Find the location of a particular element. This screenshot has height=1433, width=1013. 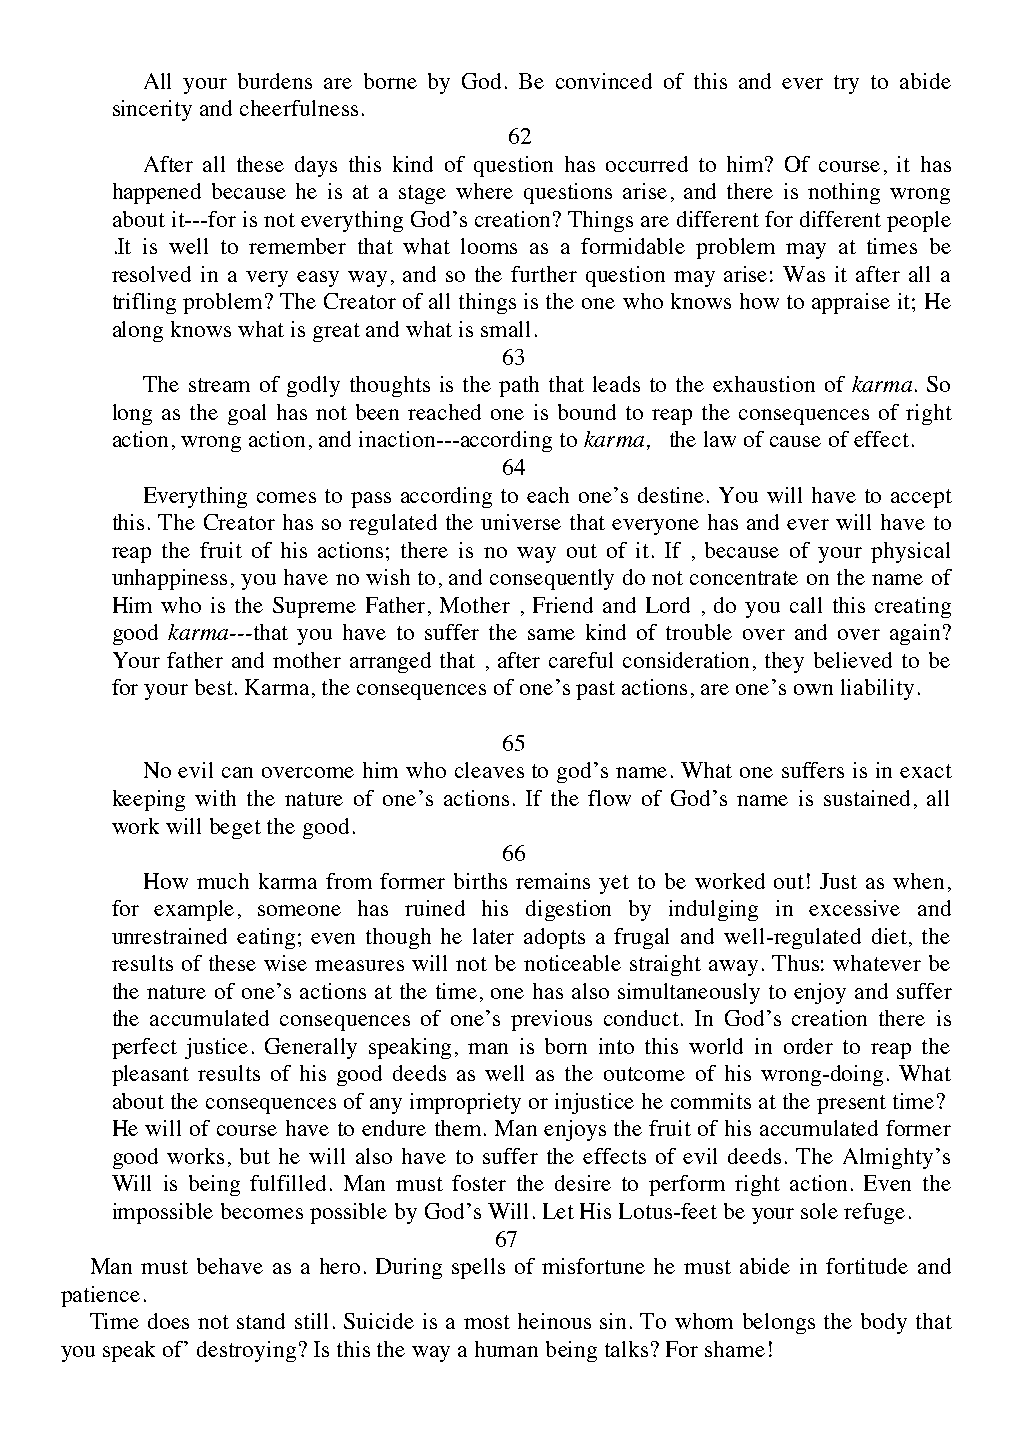

does is located at coordinates (168, 1321).
